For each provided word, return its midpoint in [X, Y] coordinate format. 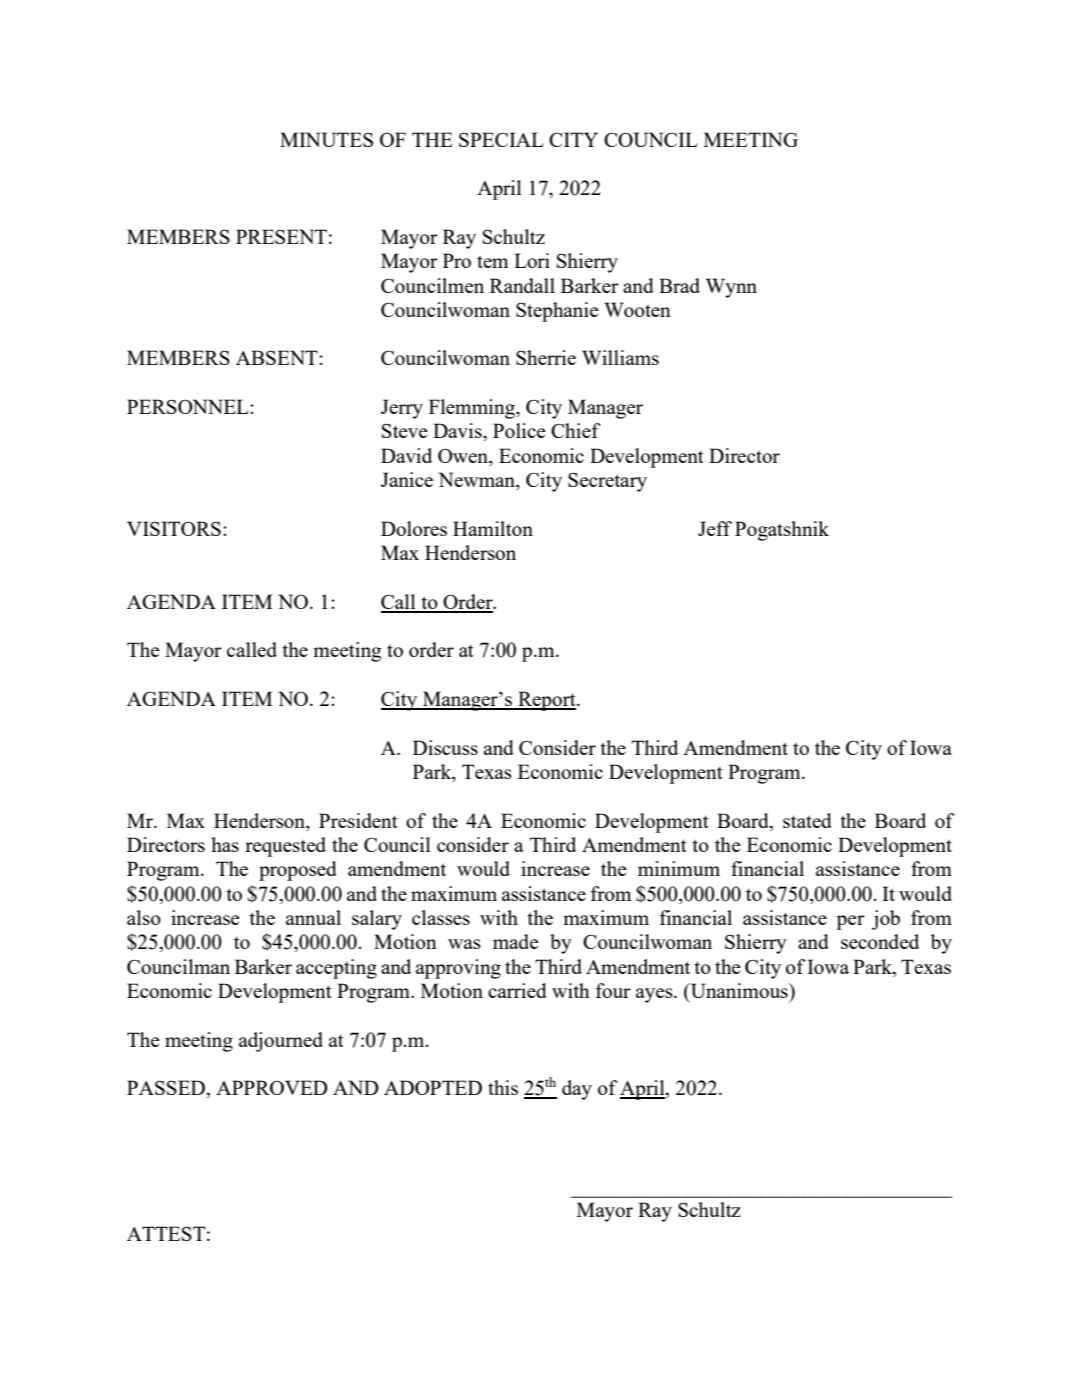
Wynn [731, 288]
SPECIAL [501, 139]
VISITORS [174, 528]
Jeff [715, 528]
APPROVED [272, 1087]
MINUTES [326, 139]
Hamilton [493, 528]
